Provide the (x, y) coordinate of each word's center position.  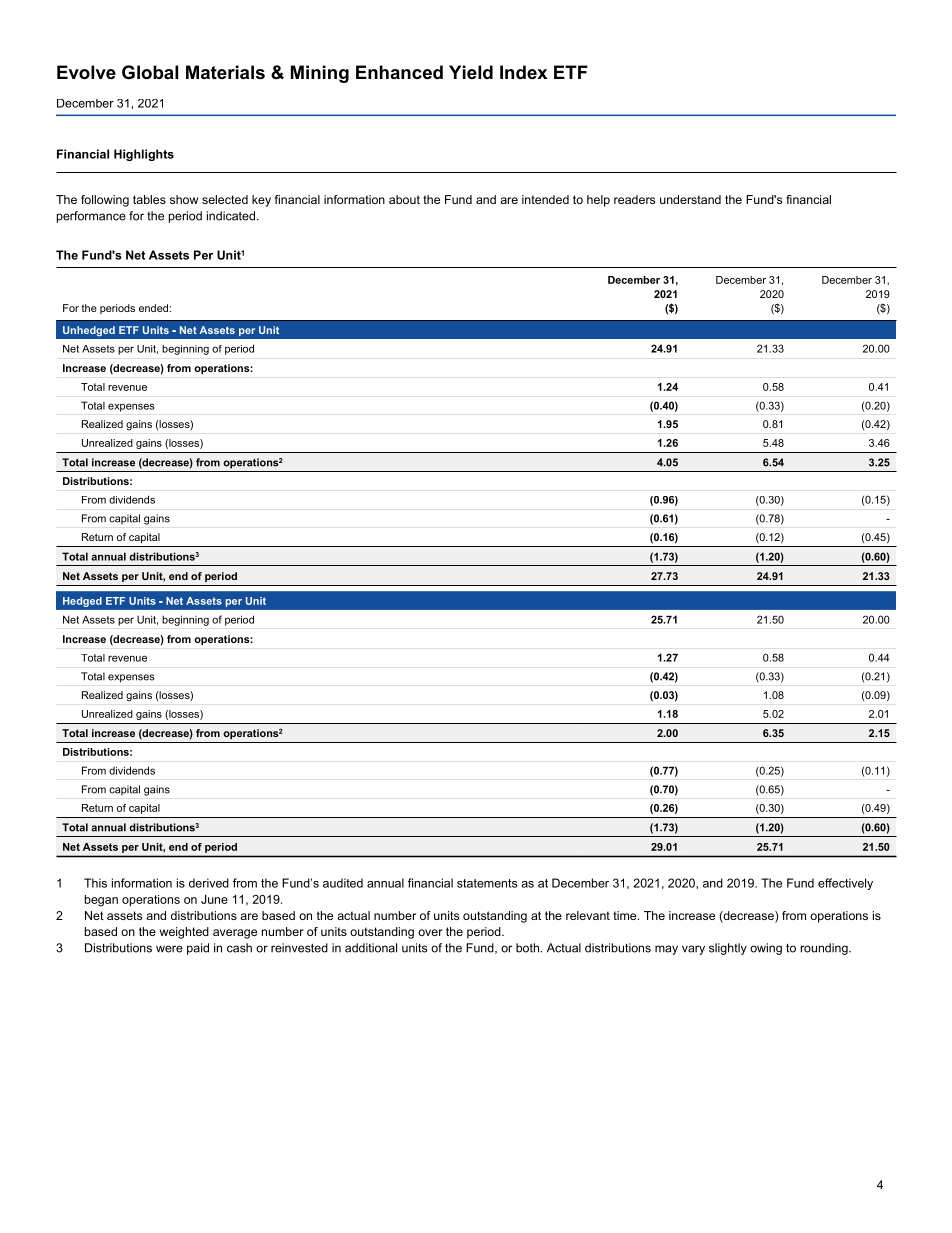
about (404, 199)
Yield (471, 72)
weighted (184, 933)
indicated (231, 216)
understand (690, 199)
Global (150, 72)
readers (634, 199)
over (430, 932)
